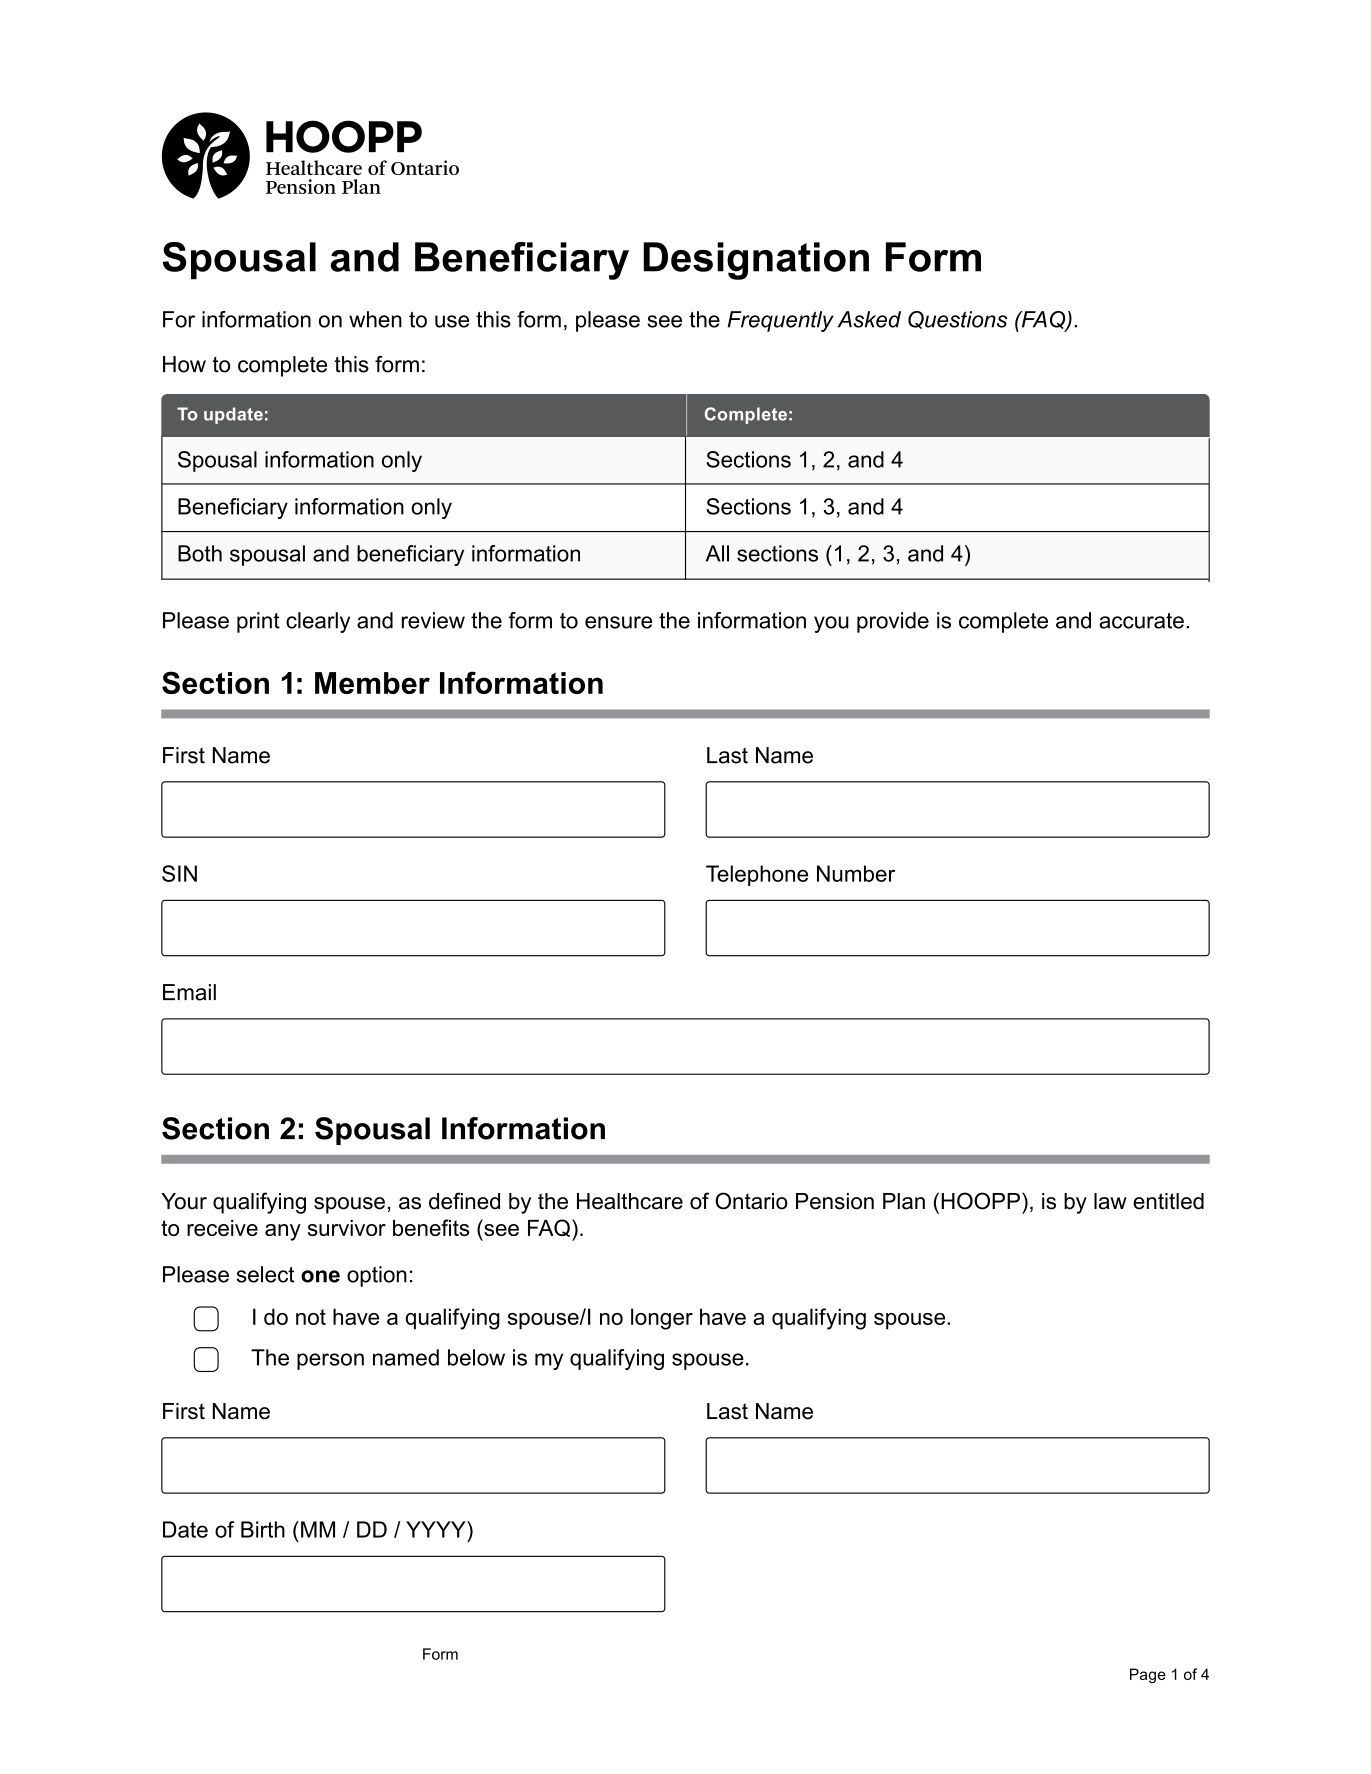  What do you see at coordinates (189, 992) in the document?
I see `Email` at bounding box center [189, 992].
